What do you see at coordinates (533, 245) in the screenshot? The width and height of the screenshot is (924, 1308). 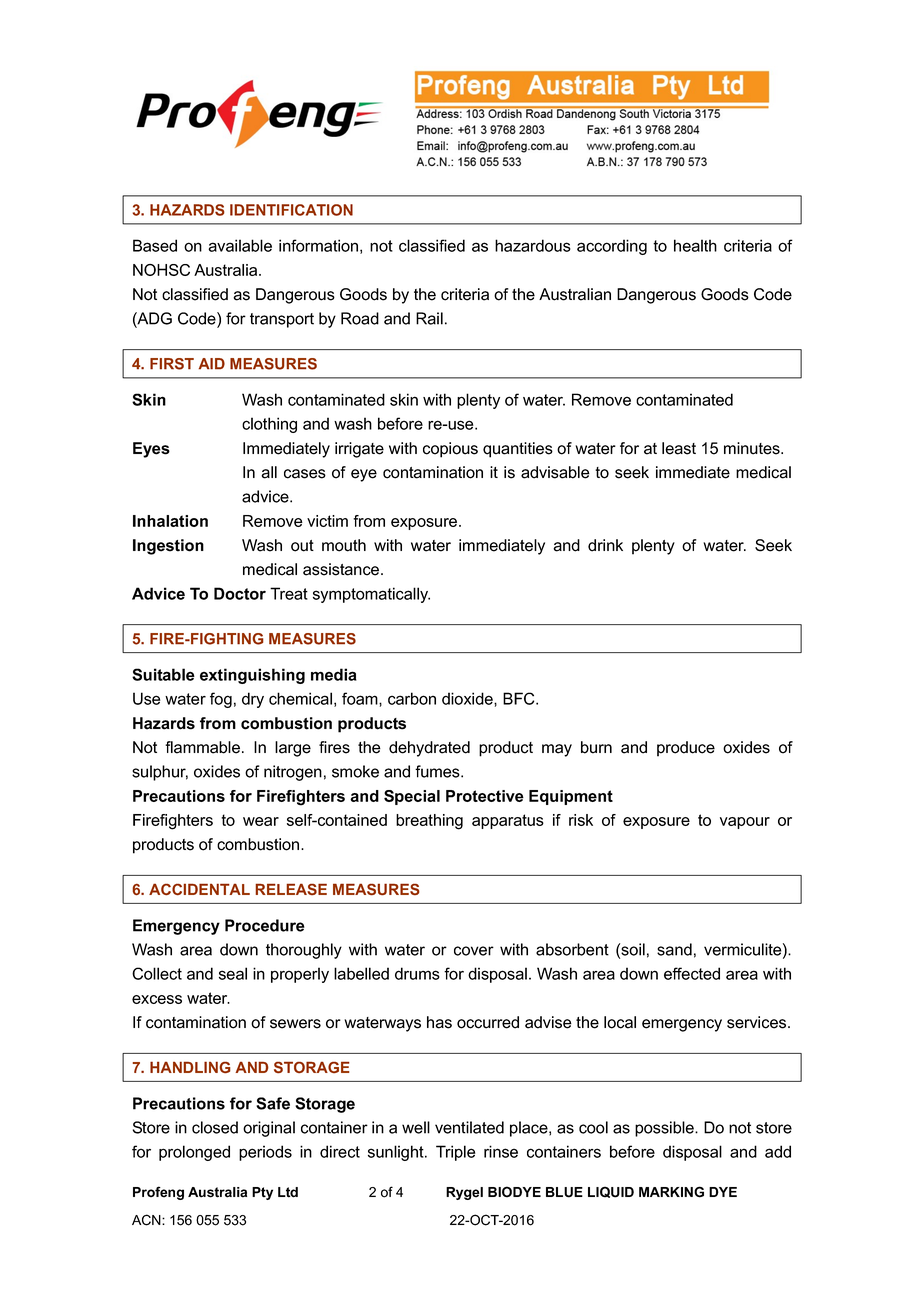 I see `hazardous` at bounding box center [533, 245].
